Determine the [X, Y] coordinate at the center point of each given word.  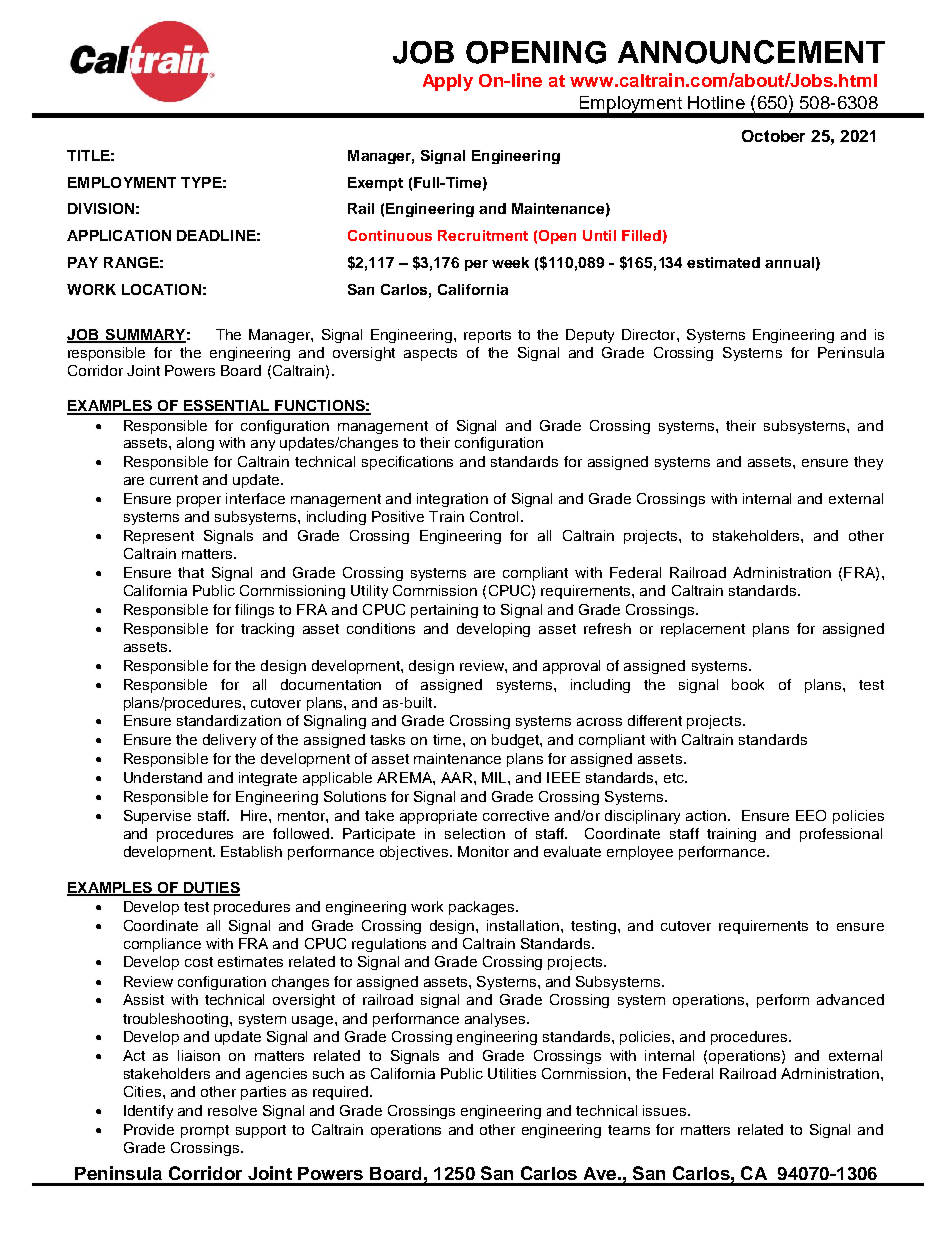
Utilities [512, 1073]
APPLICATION [119, 235]
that [191, 572]
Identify [148, 1112]
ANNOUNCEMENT [751, 52]
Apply [448, 82]
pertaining [444, 611]
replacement [703, 630]
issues [664, 1110]
